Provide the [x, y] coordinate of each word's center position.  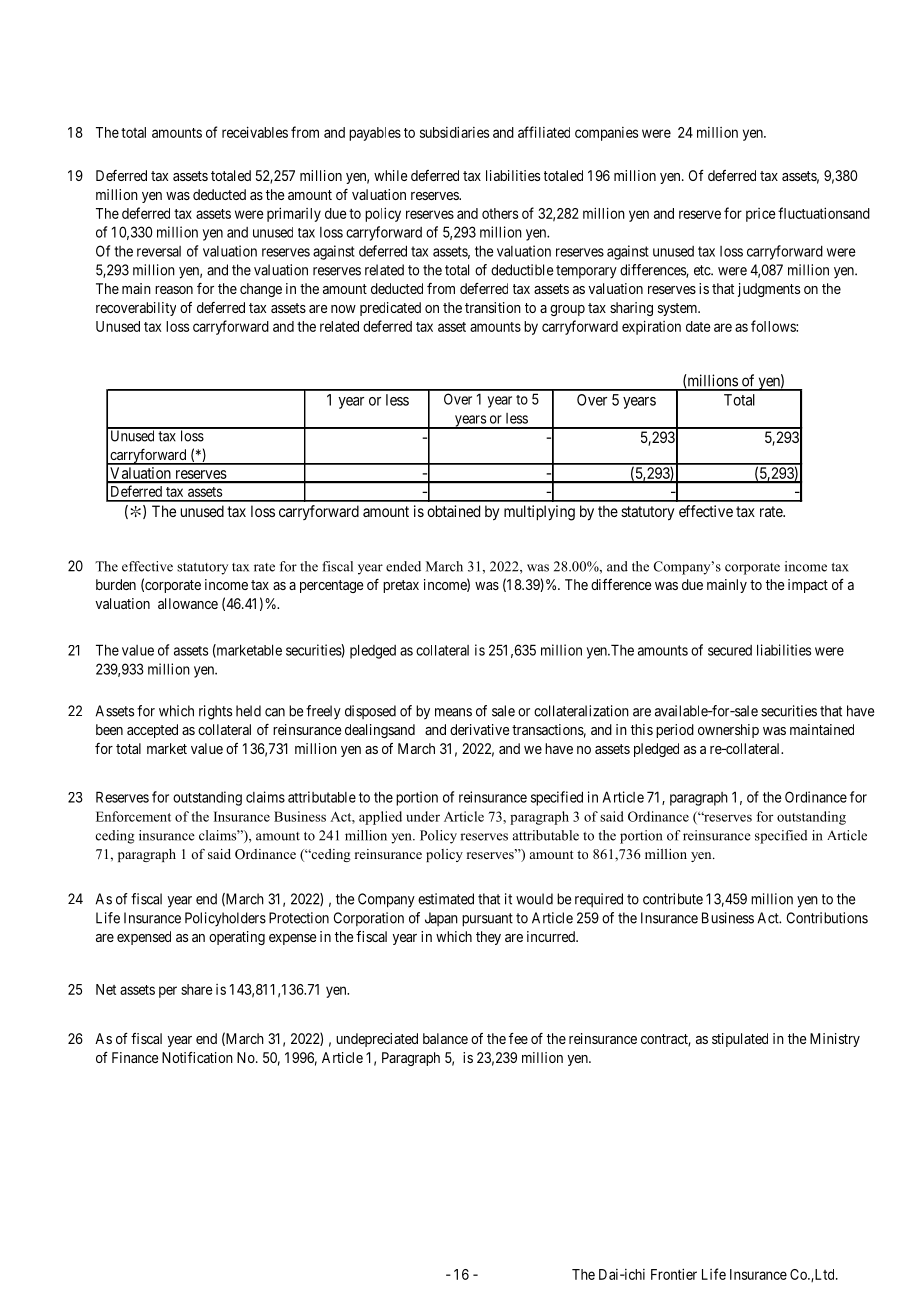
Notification [197, 1057]
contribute [673, 899]
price [761, 215]
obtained [453, 511]
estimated [446, 899]
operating [237, 938]
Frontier [674, 1274]
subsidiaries [454, 132]
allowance [188, 603]
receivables [255, 132]
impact [808, 586]
